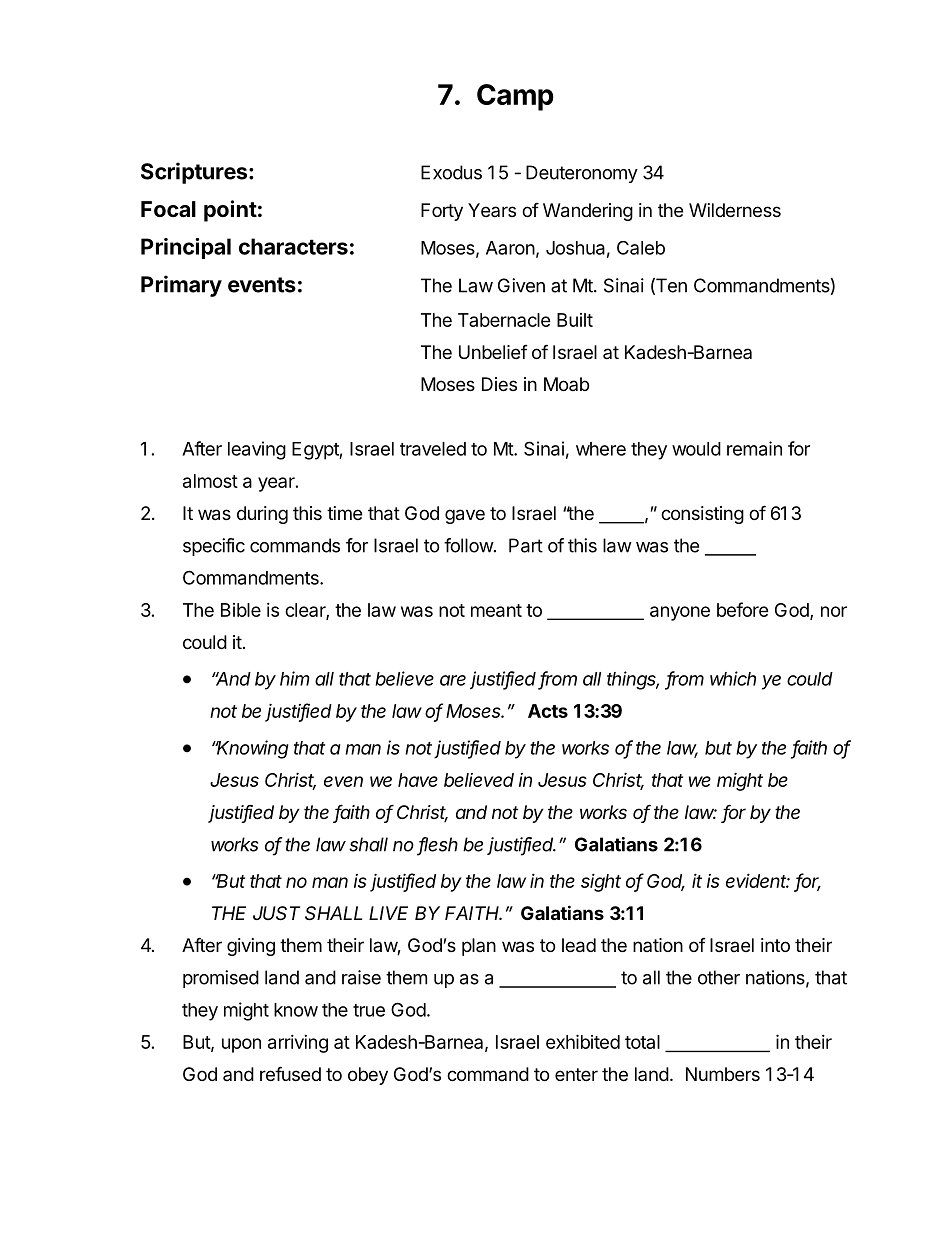 The height and width of the screenshot is (1233, 952). What do you see at coordinates (295, 678) in the screenshot?
I see `him` at bounding box center [295, 678].
